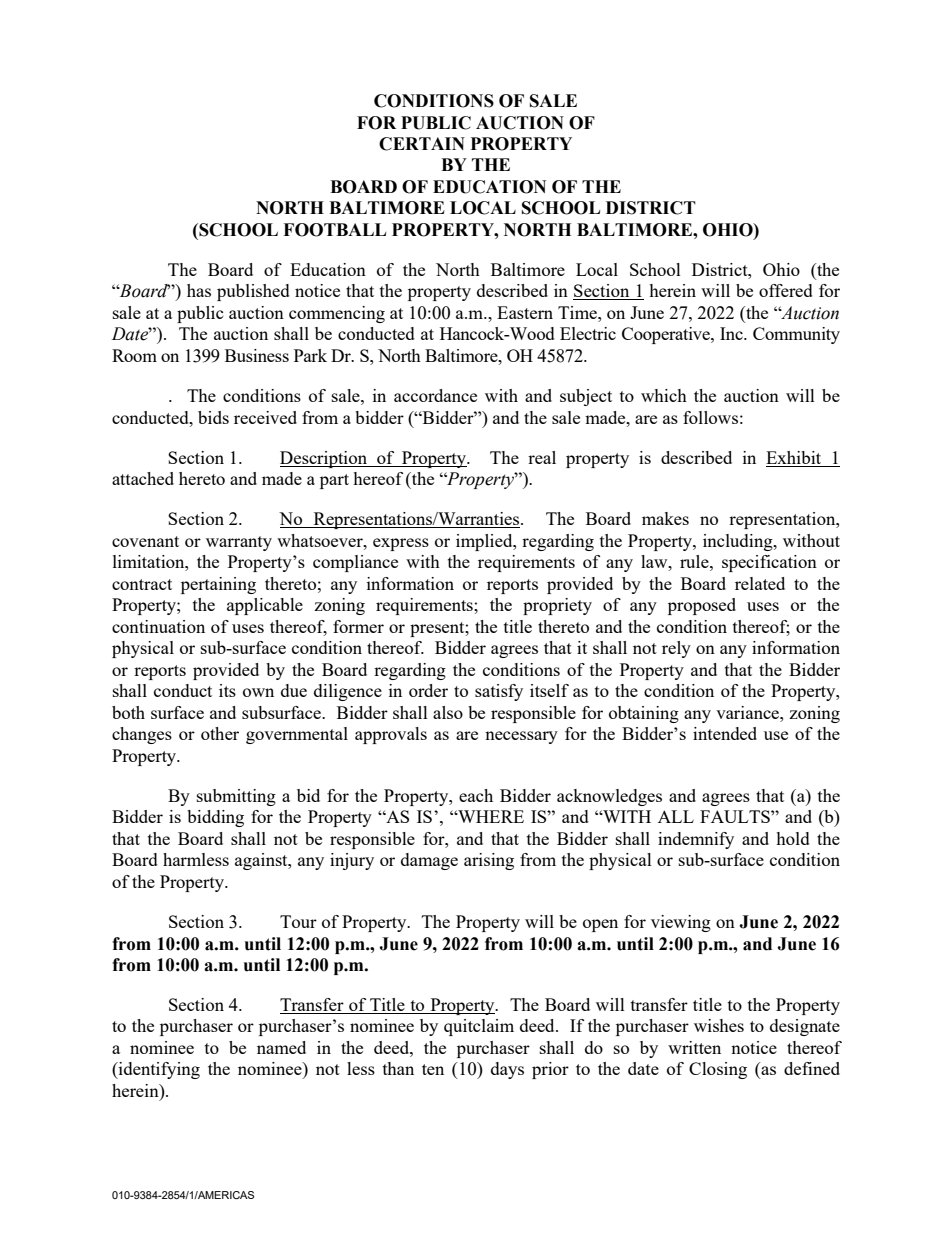 This screenshot has height=1233, width=952. What do you see at coordinates (281, 1047) in the screenshot?
I see `named` at bounding box center [281, 1047].
